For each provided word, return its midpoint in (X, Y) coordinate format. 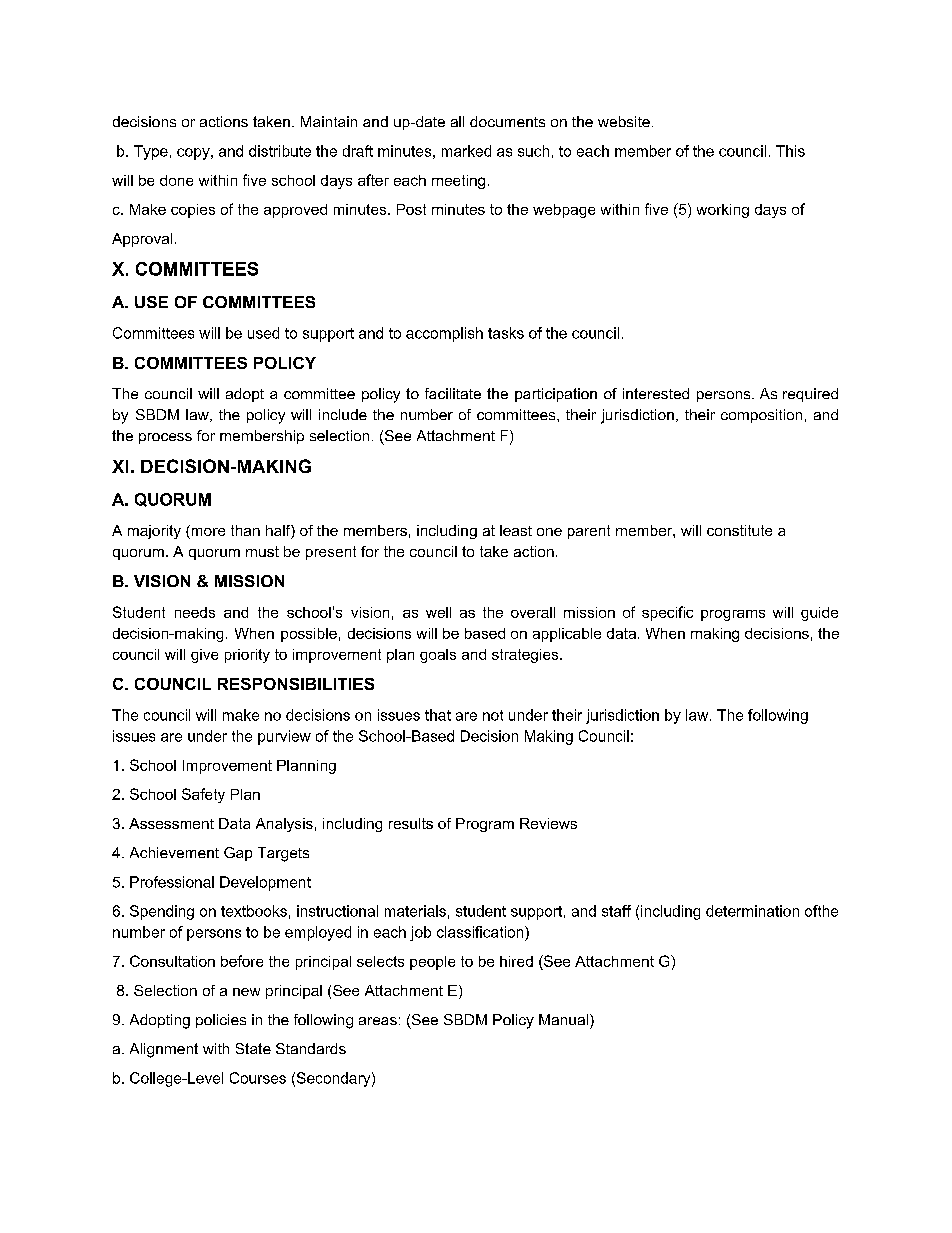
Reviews (548, 823)
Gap (238, 854)
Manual (563, 1019)
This (790, 151)
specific (667, 613)
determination (752, 911)
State (253, 1048)
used (263, 333)
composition (761, 416)
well (438, 612)
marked (466, 151)
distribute (280, 151)
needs (195, 612)
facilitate (453, 393)
